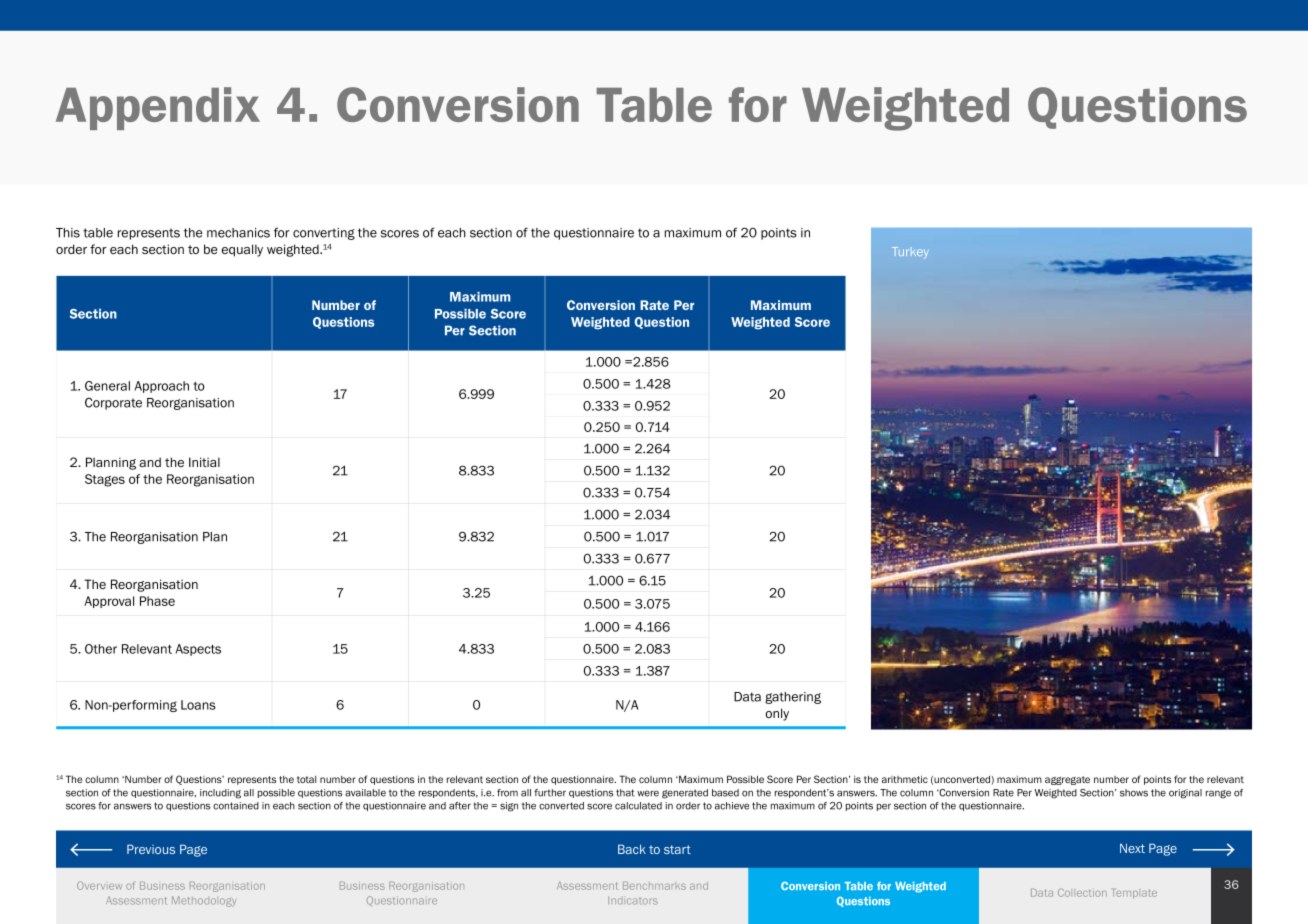 Image resolution: width=1308 pixels, height=924 pixels. I want to click on Loans, so click(198, 705).
